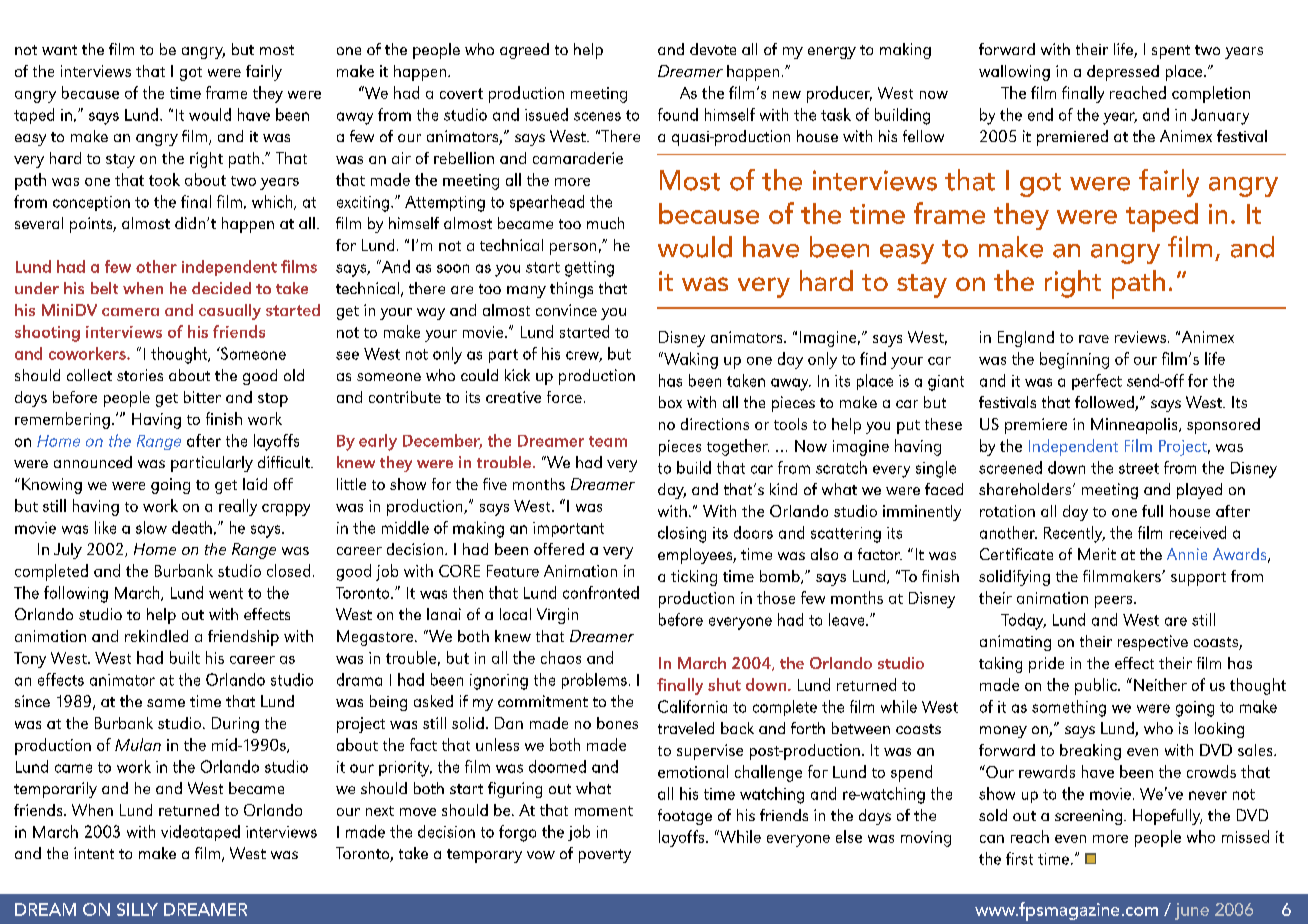 This screenshot has width=1308, height=924. Describe the element at coordinates (1139, 468) in the screenshot. I see `street` at that location.
